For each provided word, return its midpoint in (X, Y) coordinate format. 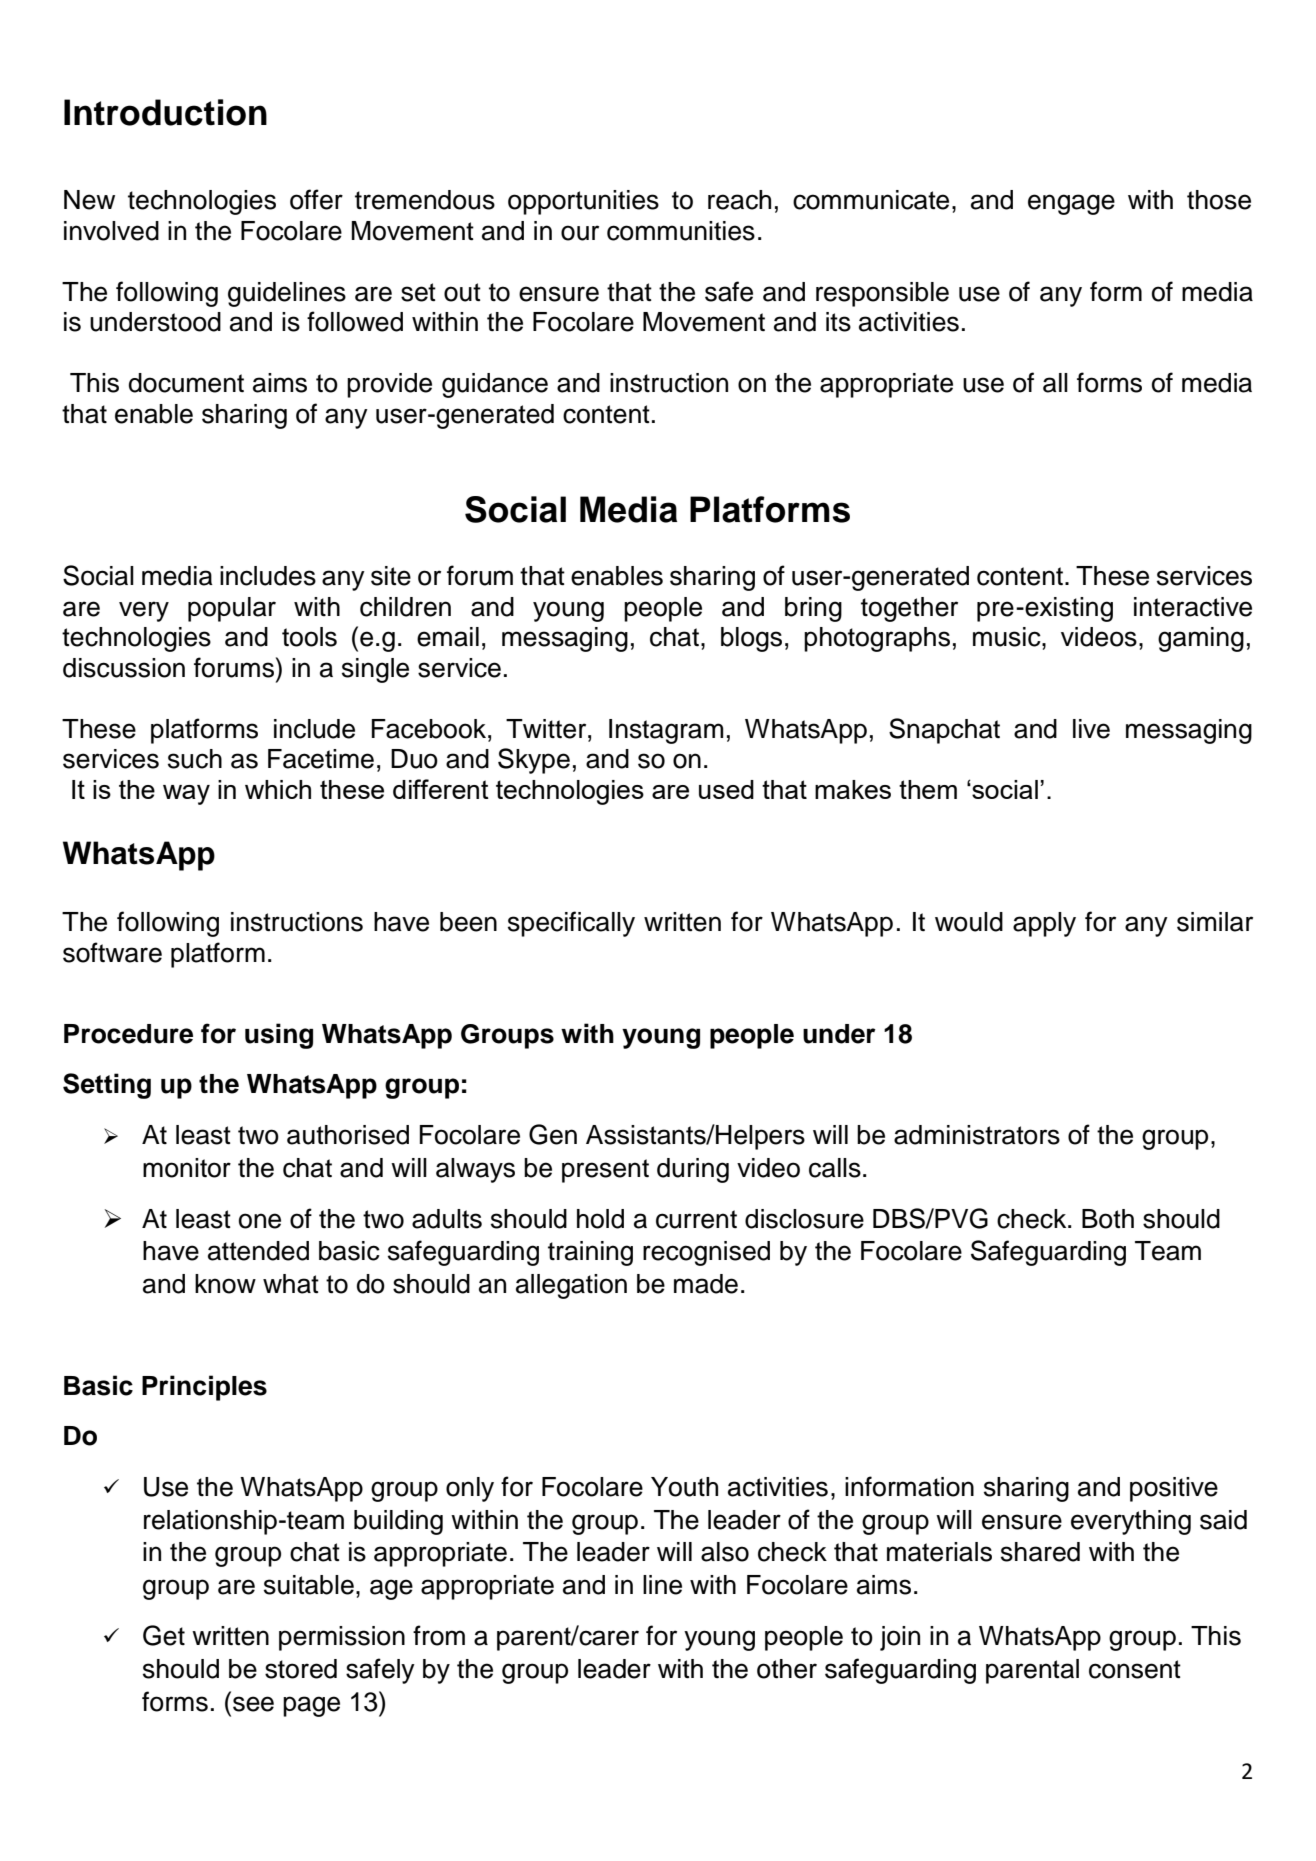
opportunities (583, 202)
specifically (571, 924)
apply (1044, 924)
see (253, 1704)
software (112, 952)
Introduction (165, 112)
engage (1071, 204)
